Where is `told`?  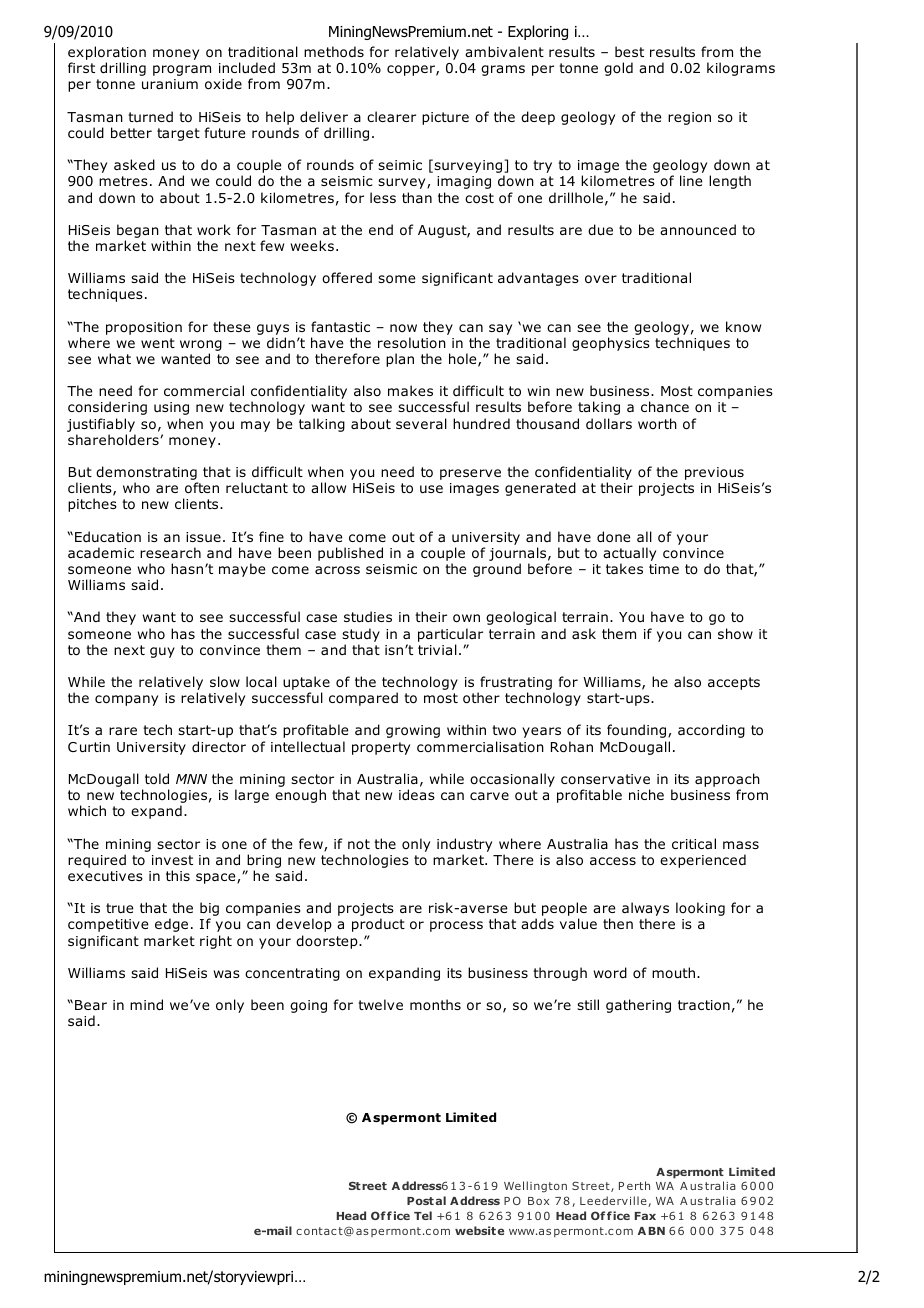
told is located at coordinates (157, 779).
